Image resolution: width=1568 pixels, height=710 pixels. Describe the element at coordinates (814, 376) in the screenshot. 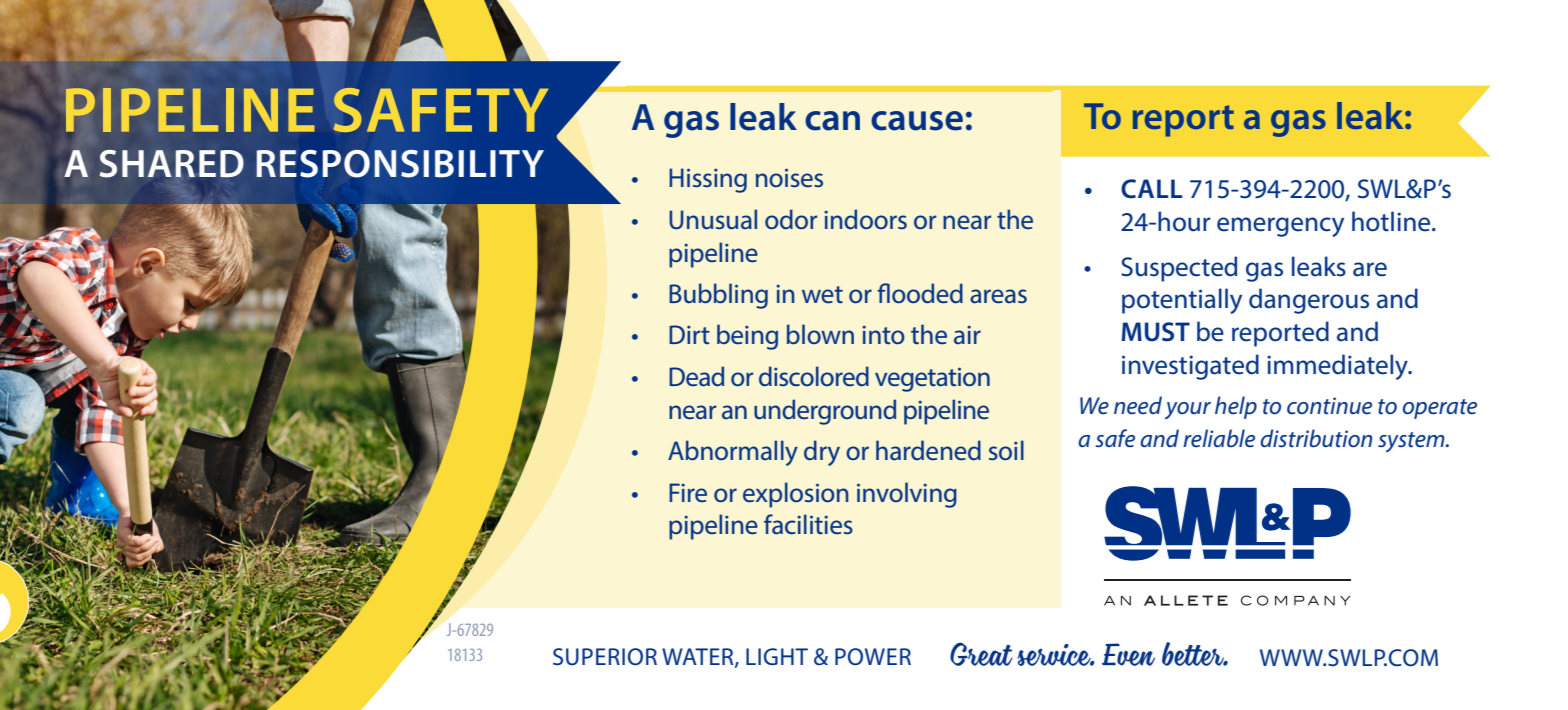

I see `discolored` at that location.
